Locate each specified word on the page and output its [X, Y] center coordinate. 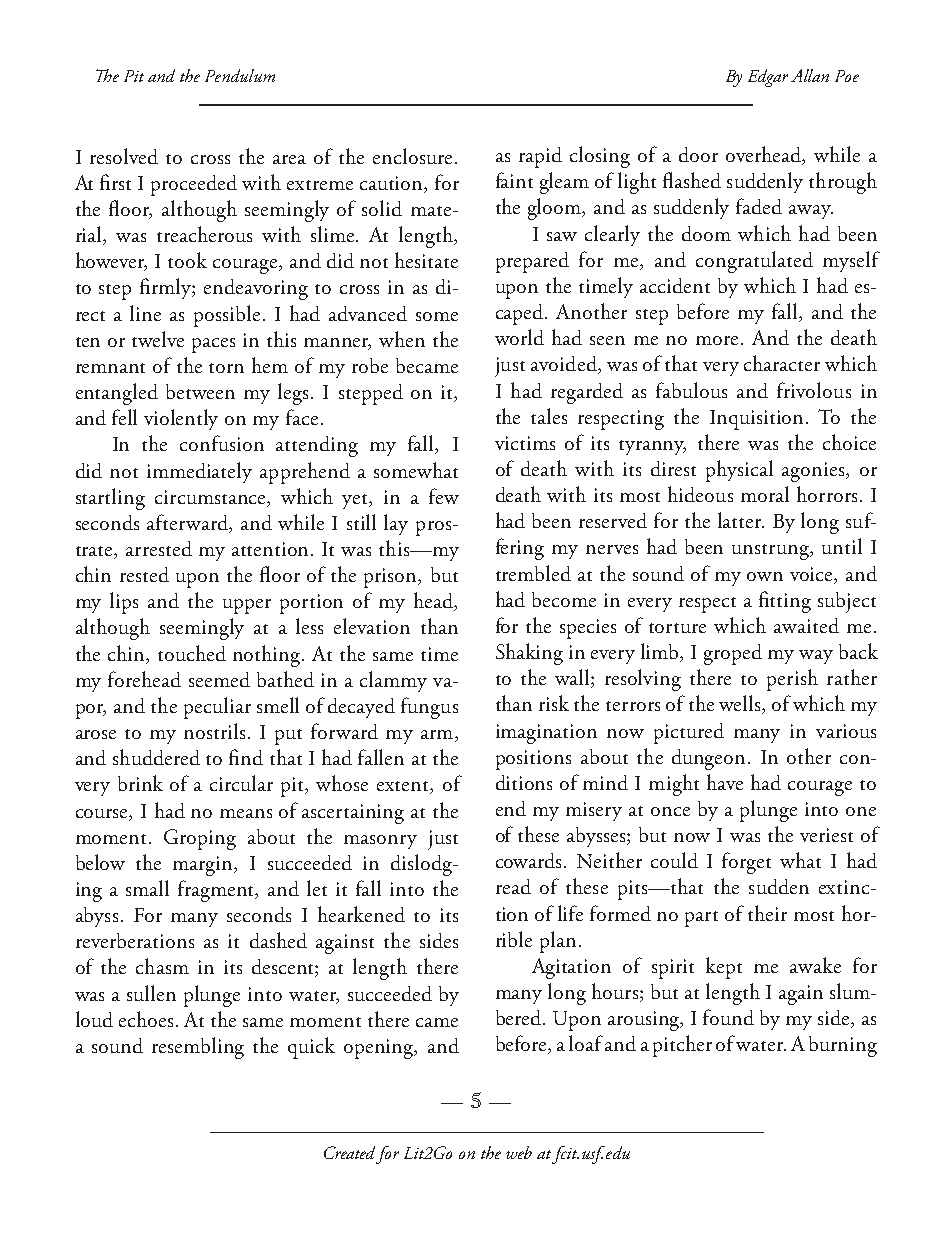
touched [192, 653]
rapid [540, 157]
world [519, 337]
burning [843, 1046]
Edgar [768, 78]
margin [204, 866]
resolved [124, 156]
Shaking [529, 654]
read [513, 886]
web [519, 1152]
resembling [198, 1048]
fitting [785, 602]
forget [746, 863]
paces [213, 345]
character [782, 363]
